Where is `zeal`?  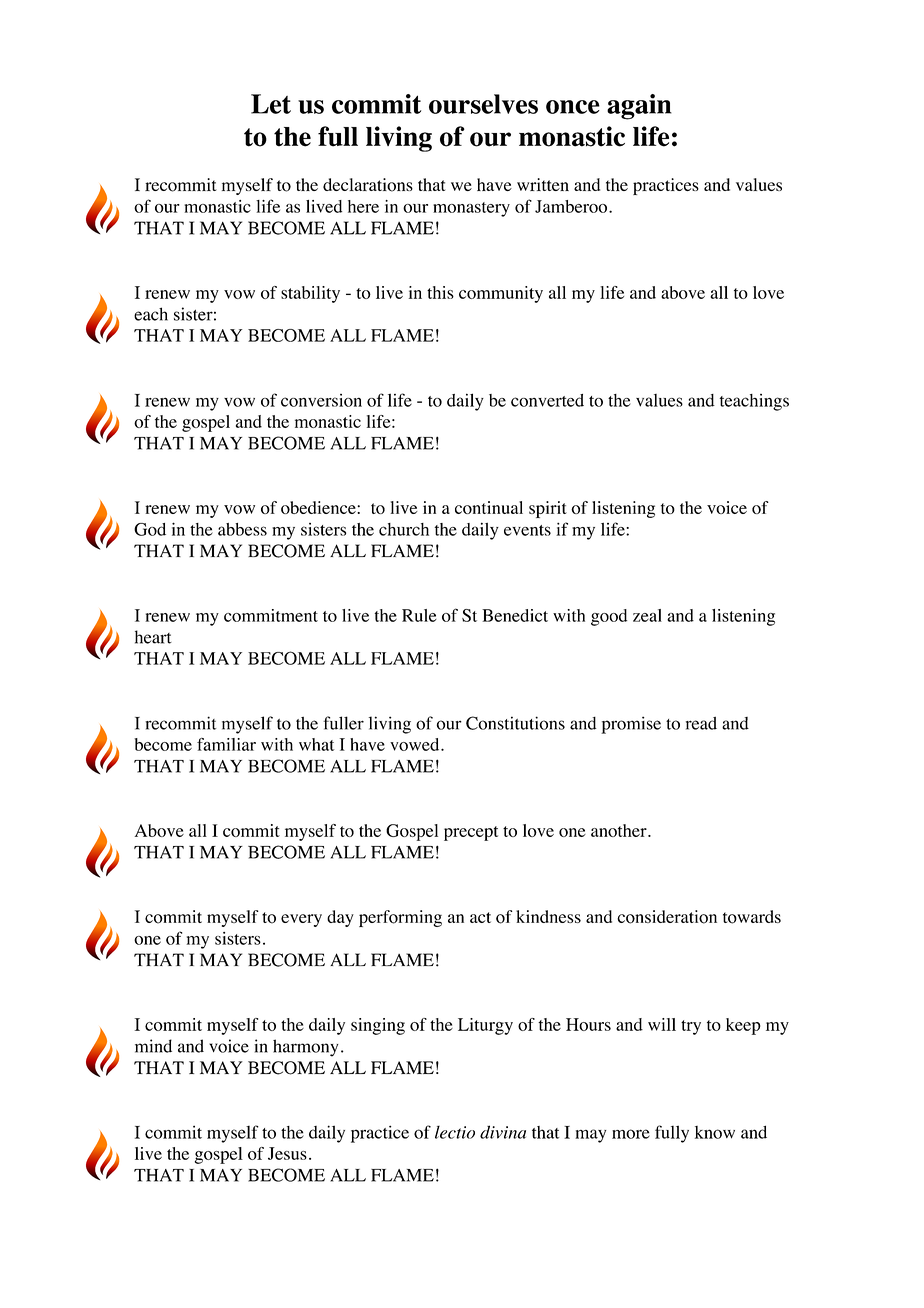 zeal is located at coordinates (647, 615).
